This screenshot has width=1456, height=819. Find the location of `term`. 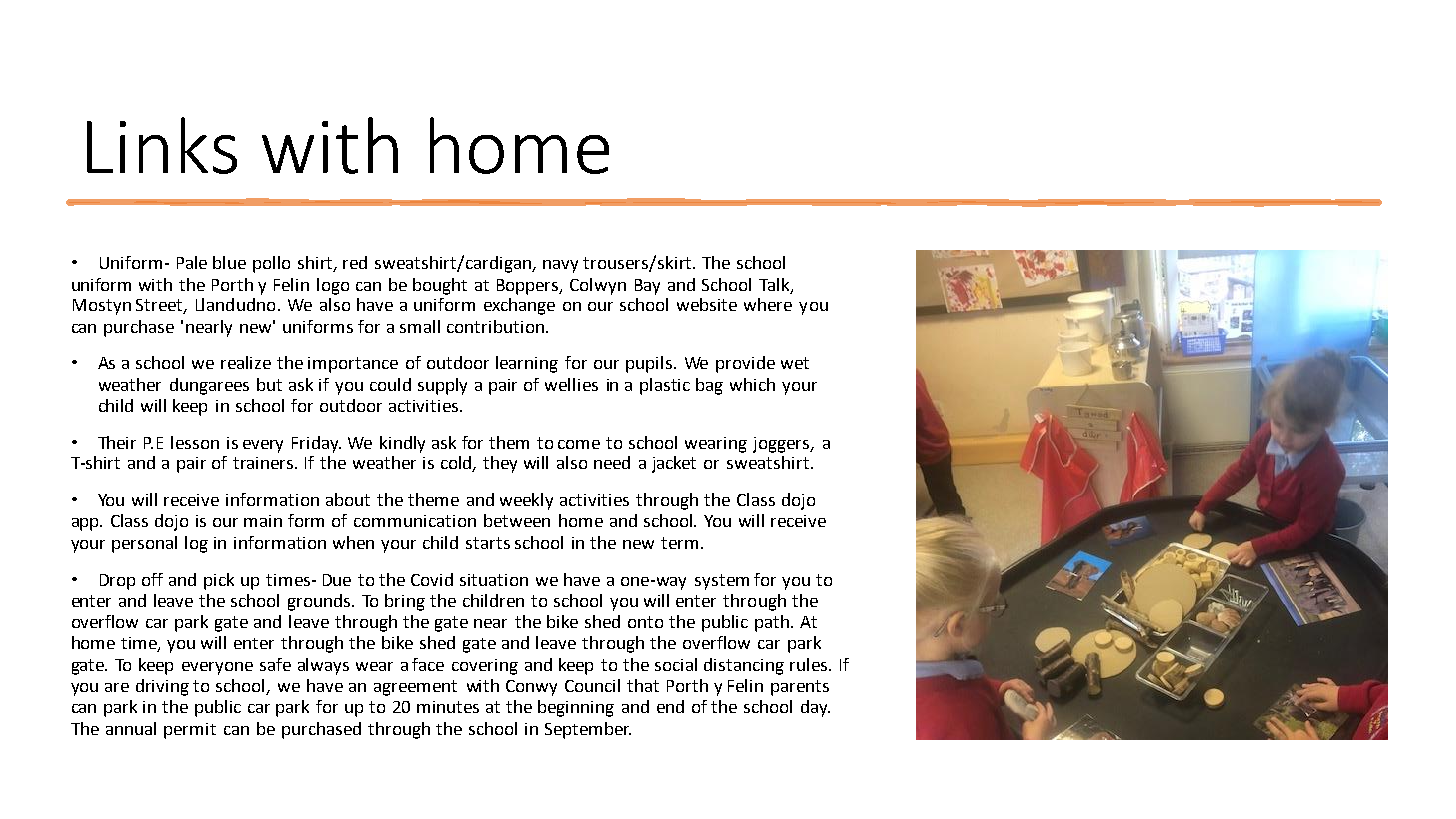

term is located at coordinates (679, 543).
